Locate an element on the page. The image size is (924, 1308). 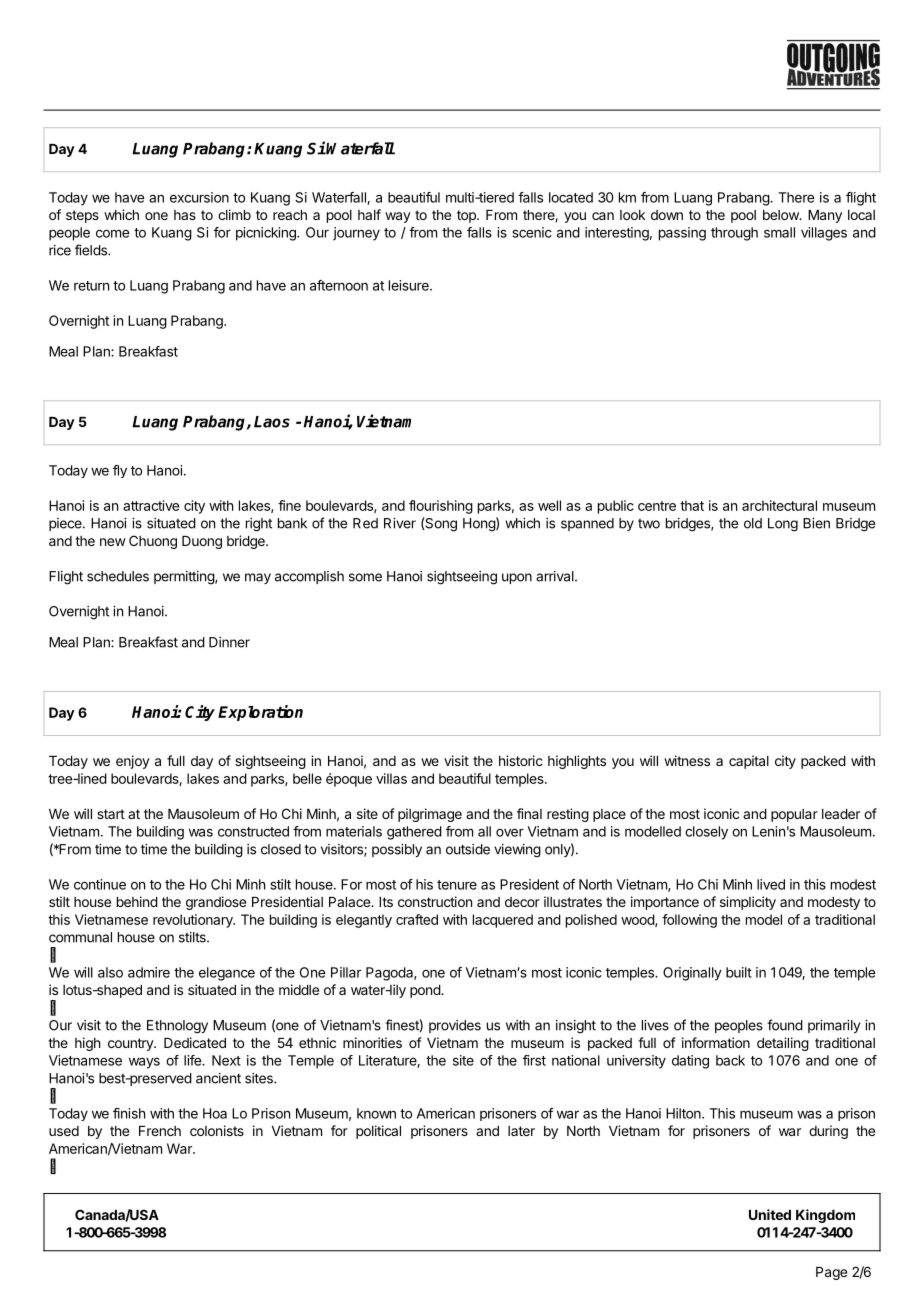
top is located at coordinates (467, 216).
